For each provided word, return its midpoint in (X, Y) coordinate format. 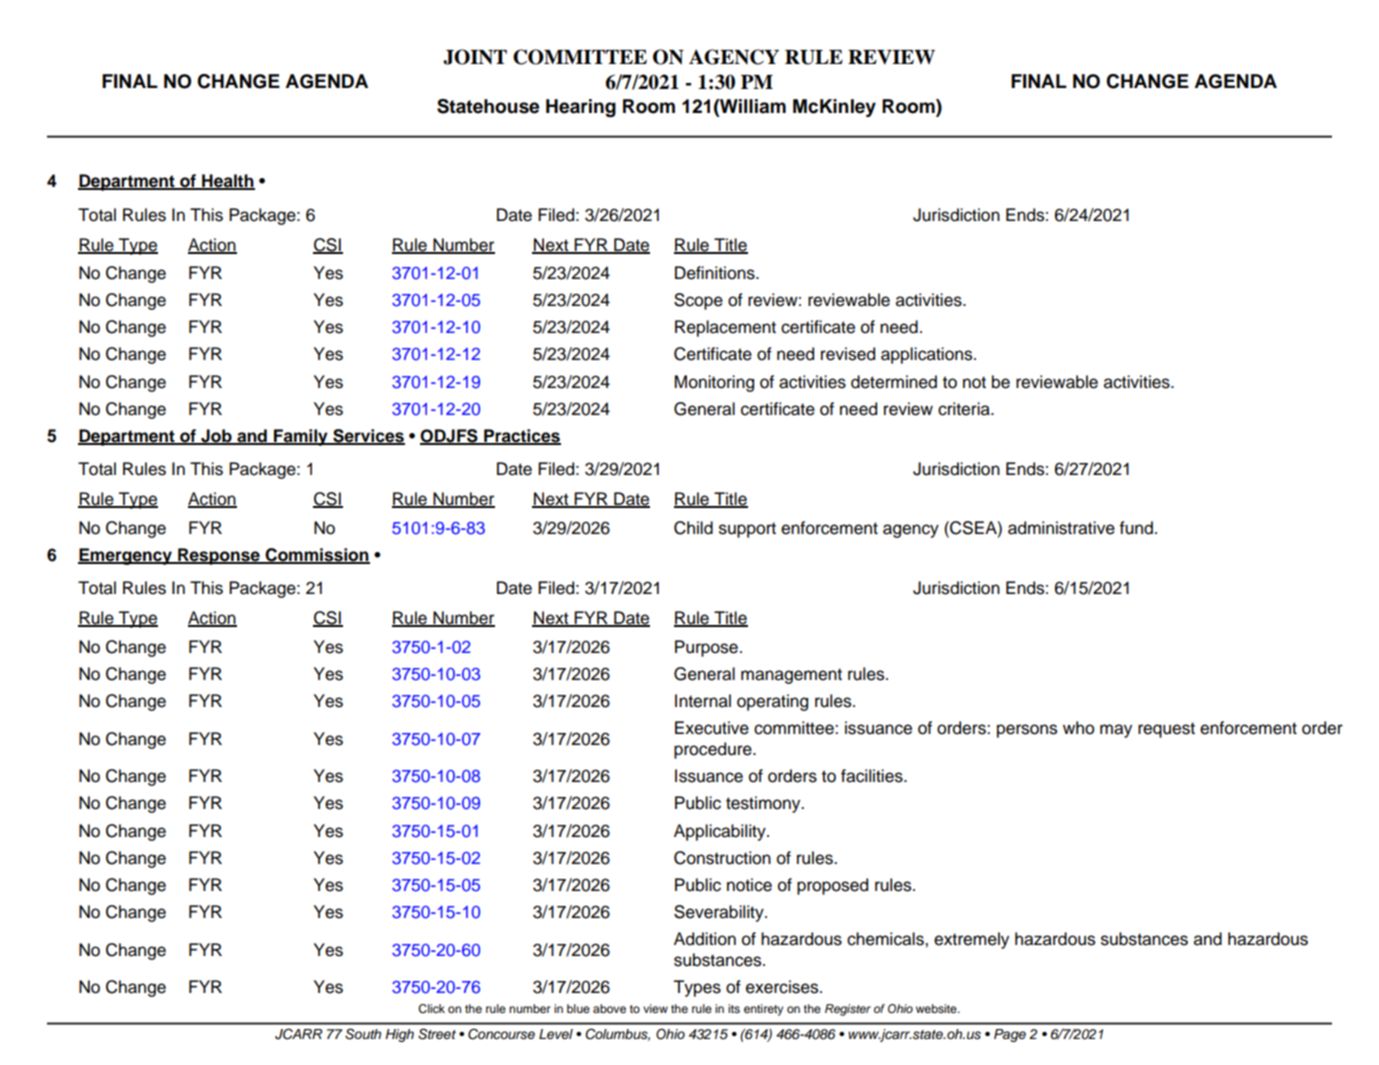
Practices (521, 437)
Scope (698, 301)
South (363, 1034)
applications (928, 355)
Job (216, 437)
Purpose (706, 648)
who (1078, 728)
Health (227, 182)
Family (301, 437)
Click (431, 1009)
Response (219, 556)
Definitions (716, 273)
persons (1027, 731)
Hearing (581, 108)
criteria (965, 409)
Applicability (721, 832)
